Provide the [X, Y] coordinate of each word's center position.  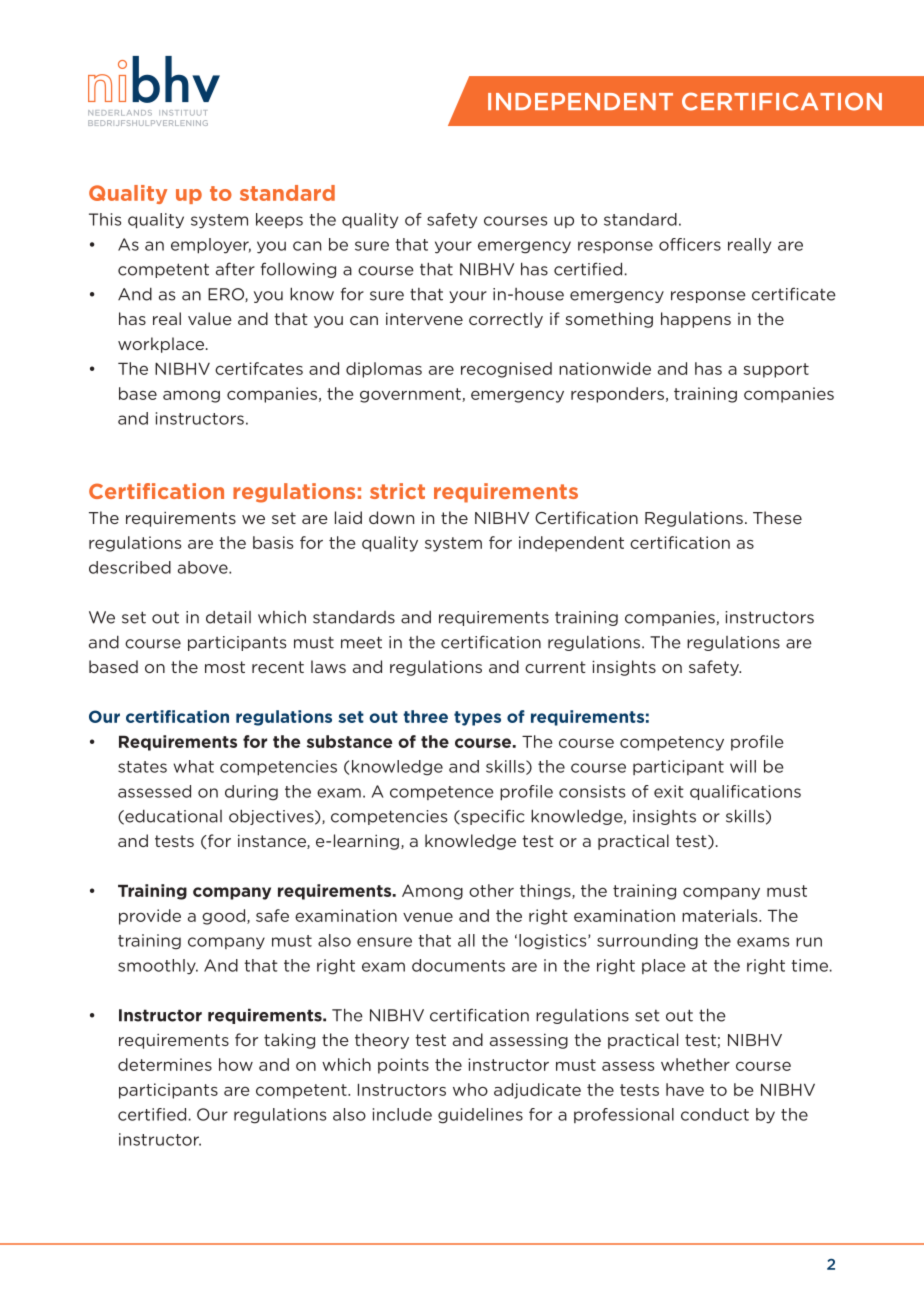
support [776, 370]
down [391, 517]
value [210, 318]
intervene [424, 318]
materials [721, 915]
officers [690, 244]
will [743, 766]
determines [165, 1064]
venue [428, 917]
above [204, 567]
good [225, 917]
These [777, 517]
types [477, 718]
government [411, 395]
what [193, 766]
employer [211, 246]
